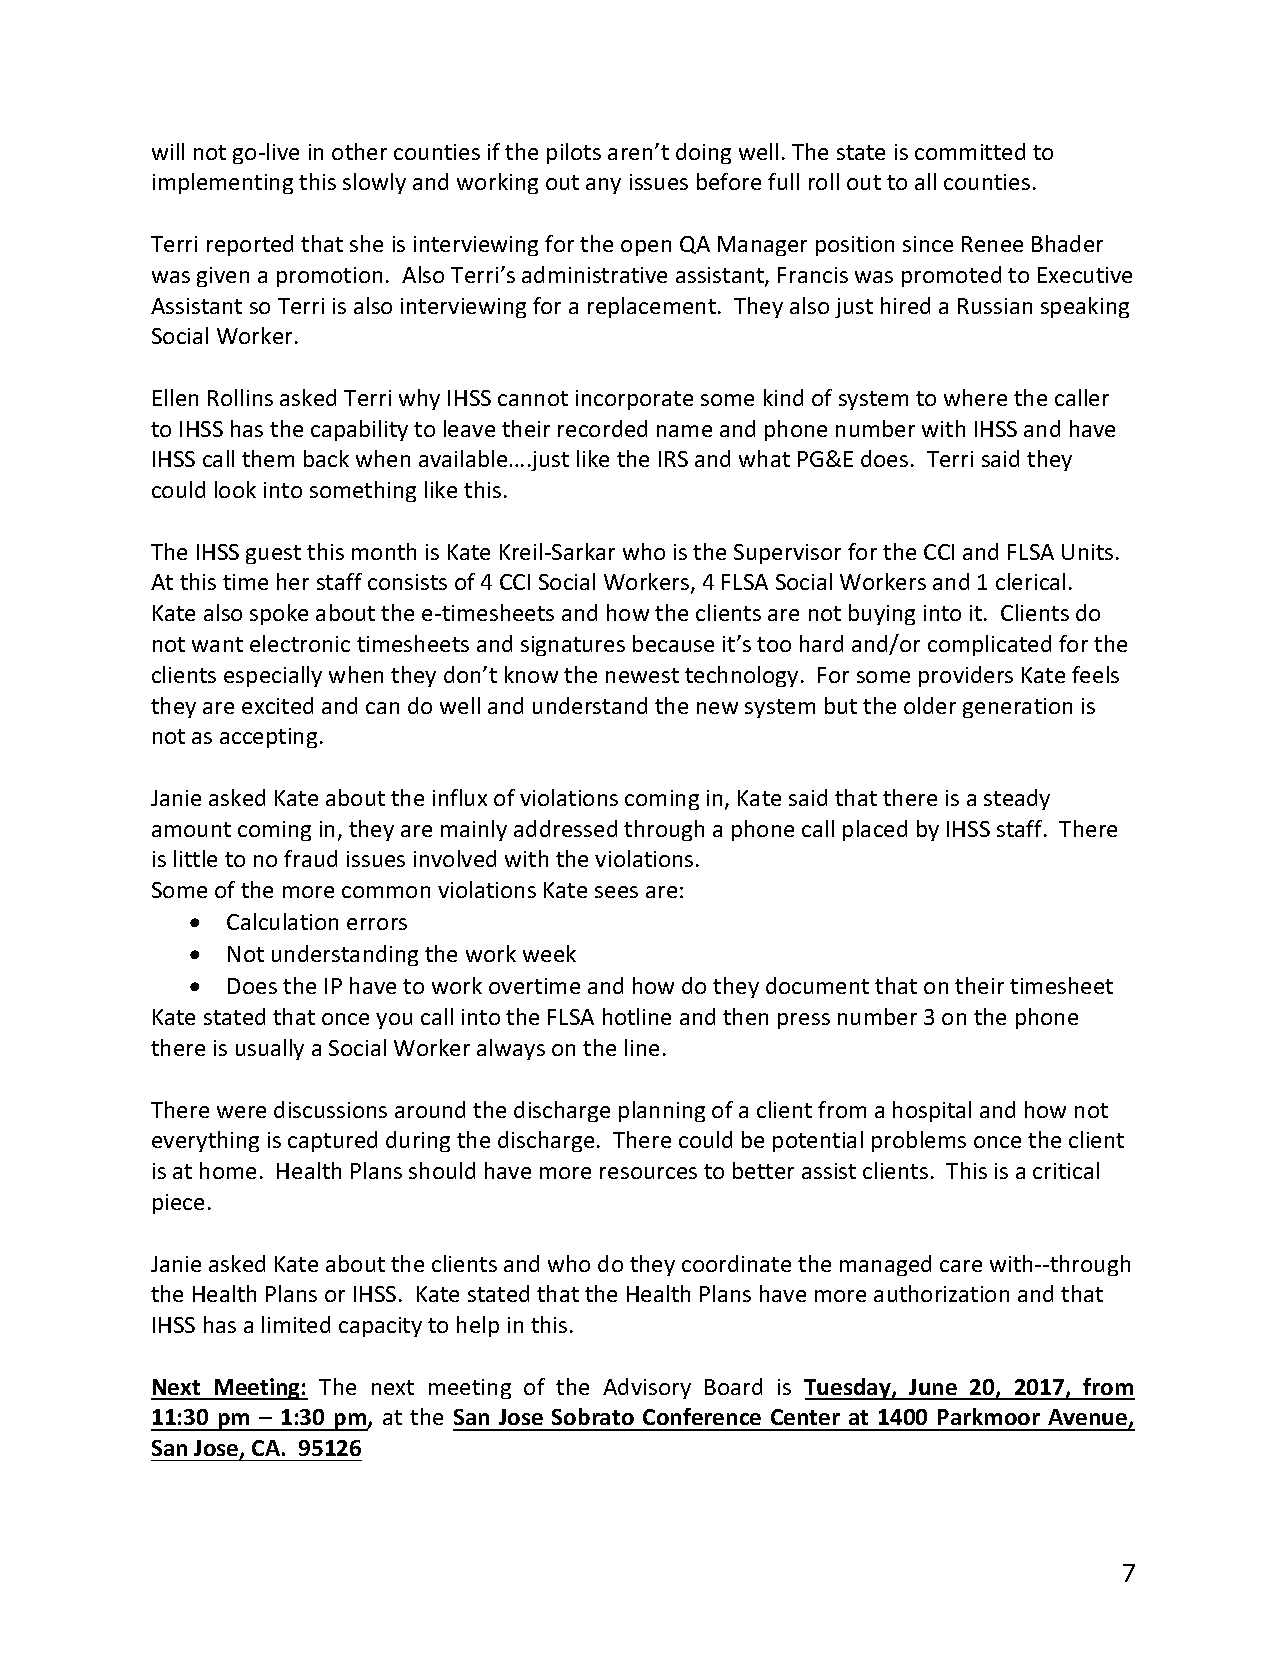 Image resolution: width=1286 pixels, height=1664 pixels. I want to click on committed, so click(970, 151).
